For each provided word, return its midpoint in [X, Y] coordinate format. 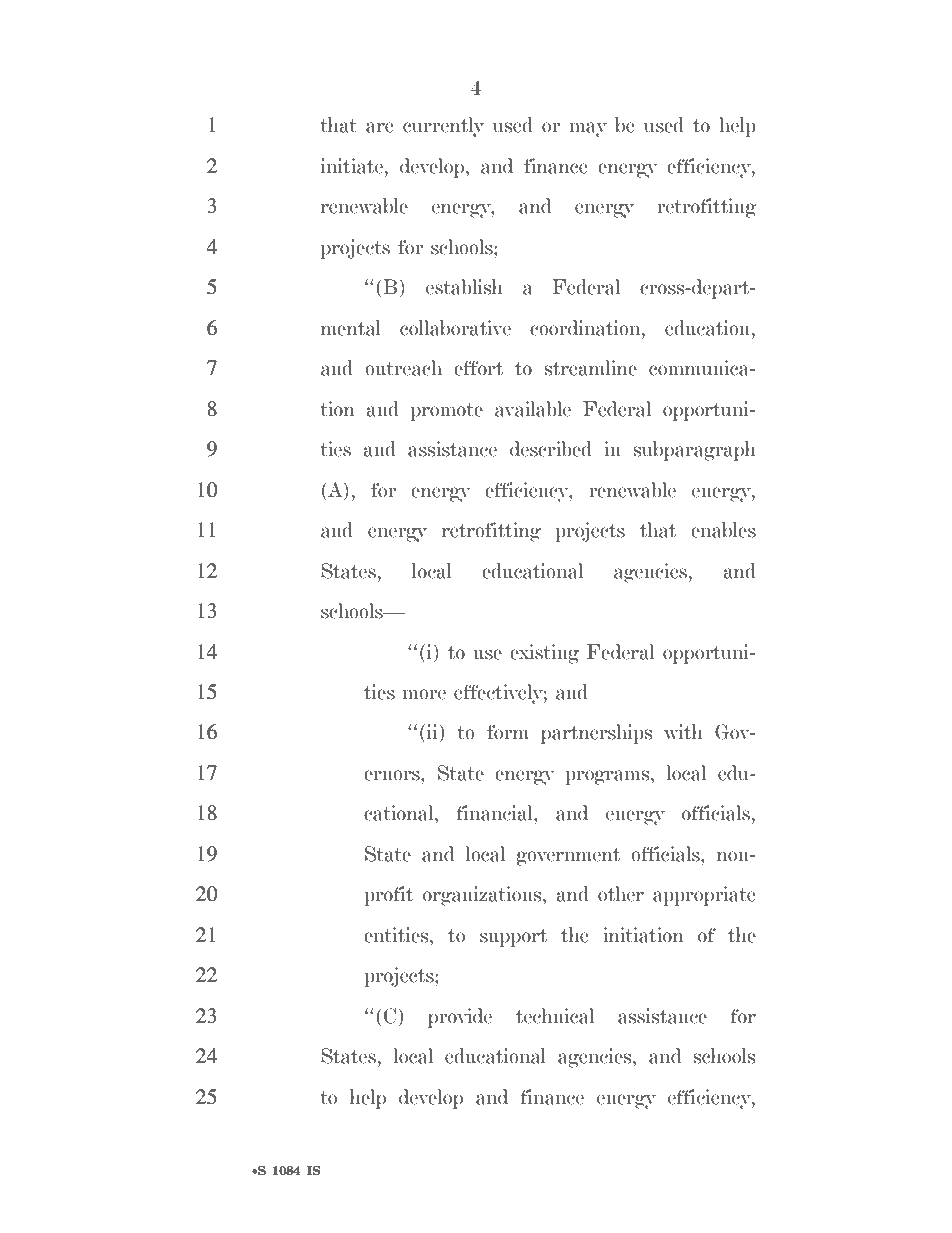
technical [555, 1016]
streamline [591, 368]
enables [723, 530]
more [424, 694]
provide [460, 1018]
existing [544, 654]
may [588, 129]
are [380, 127]
